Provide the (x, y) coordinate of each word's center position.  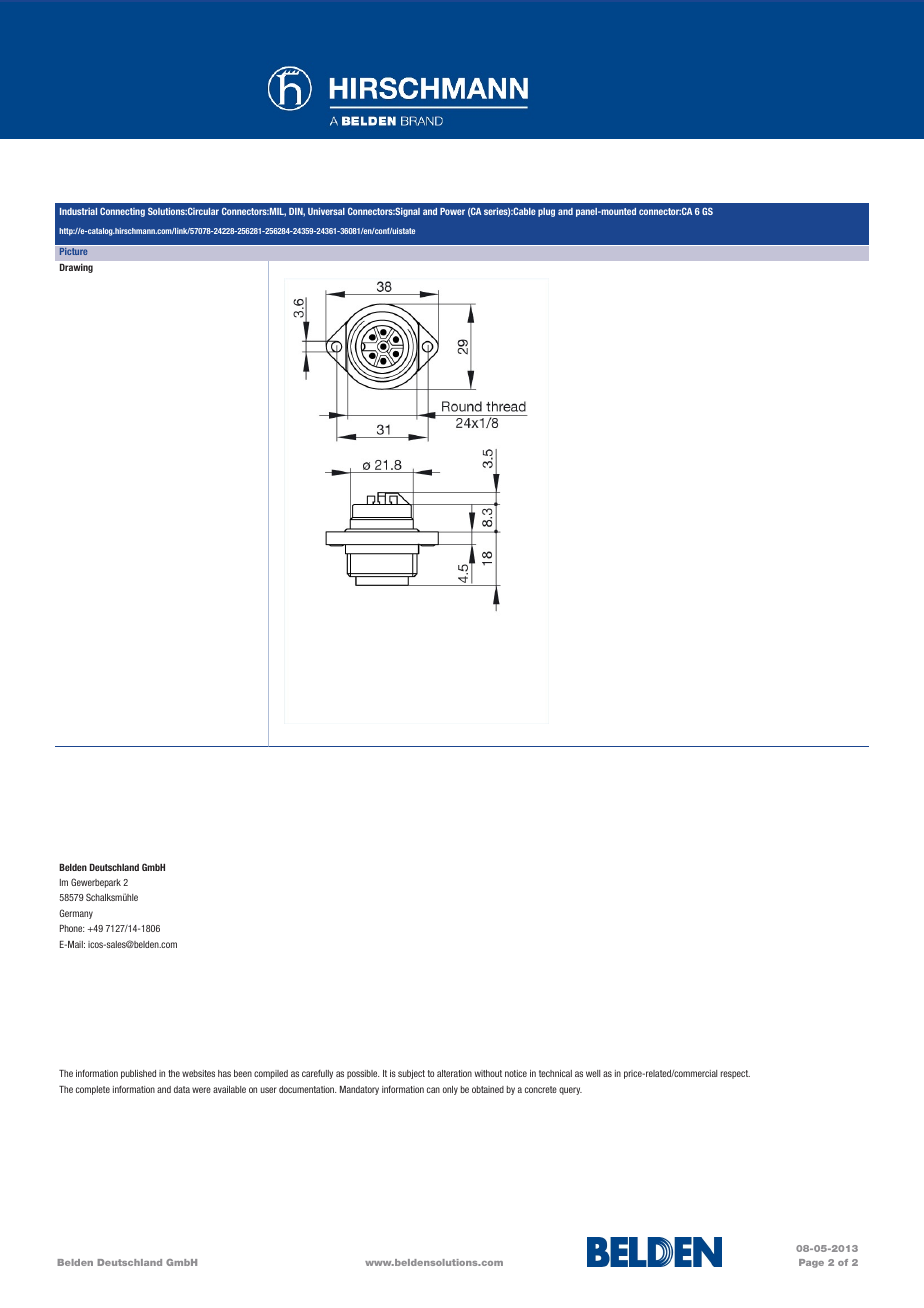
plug (546, 212)
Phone (72, 928)
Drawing (76, 268)
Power (452, 211)
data (182, 1089)
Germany (76, 914)
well (593, 1073)
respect (735, 1074)
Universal (326, 211)
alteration (454, 1073)
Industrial (78, 211)
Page (811, 1263)
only (450, 1090)
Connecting (122, 212)
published (138, 1074)
